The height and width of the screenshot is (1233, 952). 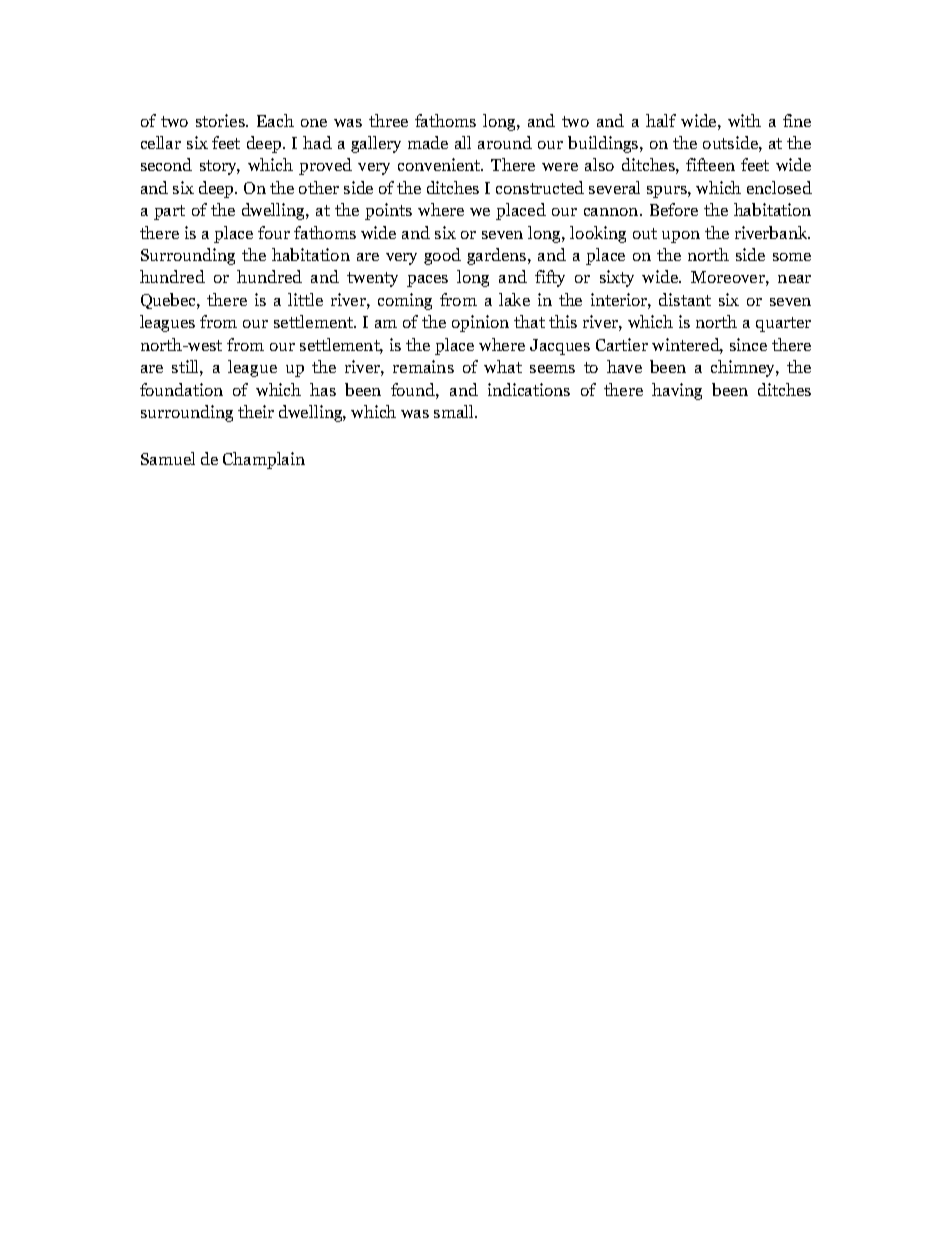 What do you see at coordinates (498, 256) in the screenshot?
I see `gardens` at bounding box center [498, 256].
